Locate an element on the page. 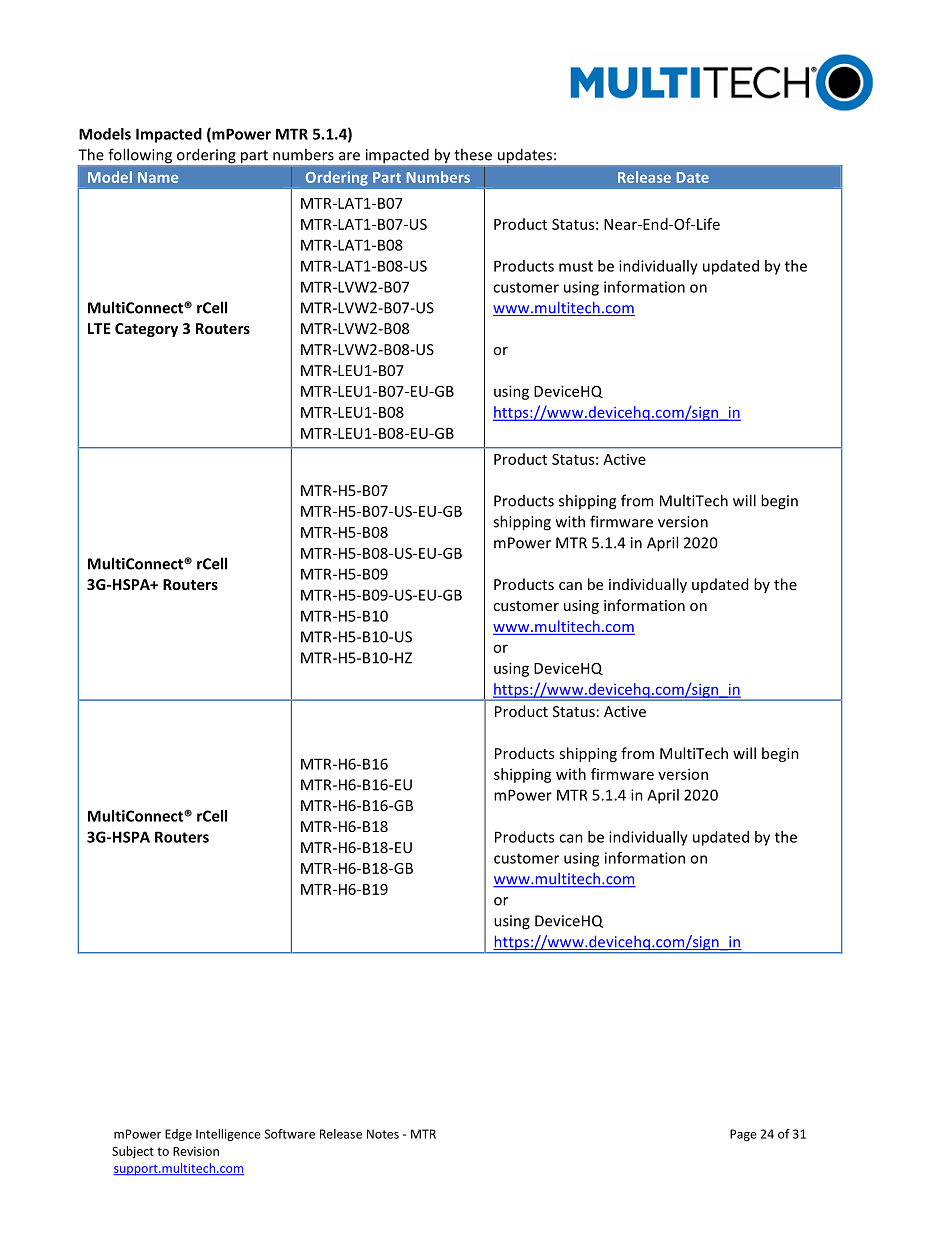  Page is located at coordinates (743, 1135).
